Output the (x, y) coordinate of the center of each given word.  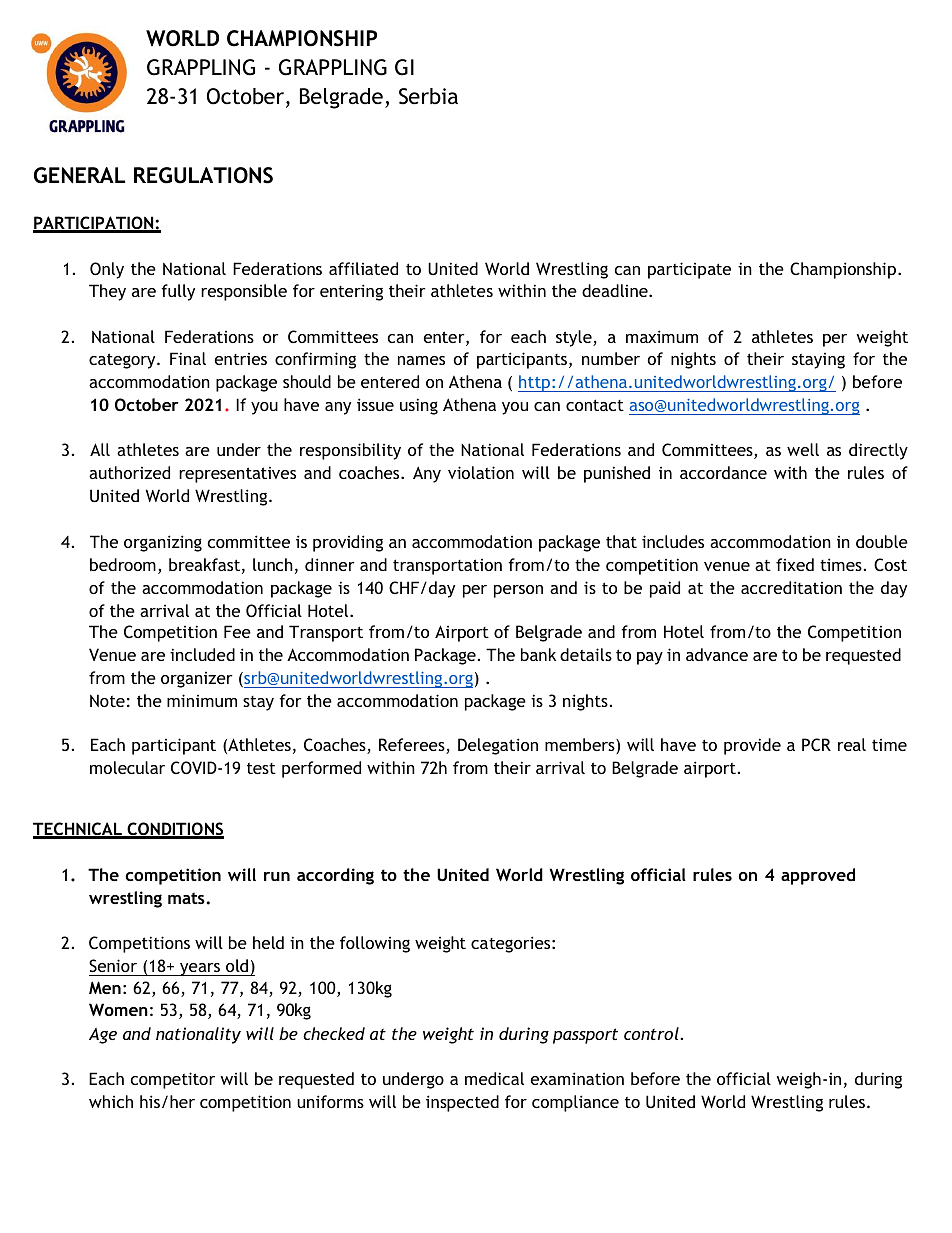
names (421, 360)
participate (689, 270)
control (652, 1033)
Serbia (428, 96)
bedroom (123, 564)
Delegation (498, 746)
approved (818, 876)
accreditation (791, 587)
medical (494, 1078)
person (518, 591)
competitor (173, 1080)
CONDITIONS (174, 830)
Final (188, 358)
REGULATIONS (203, 175)
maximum (662, 336)
